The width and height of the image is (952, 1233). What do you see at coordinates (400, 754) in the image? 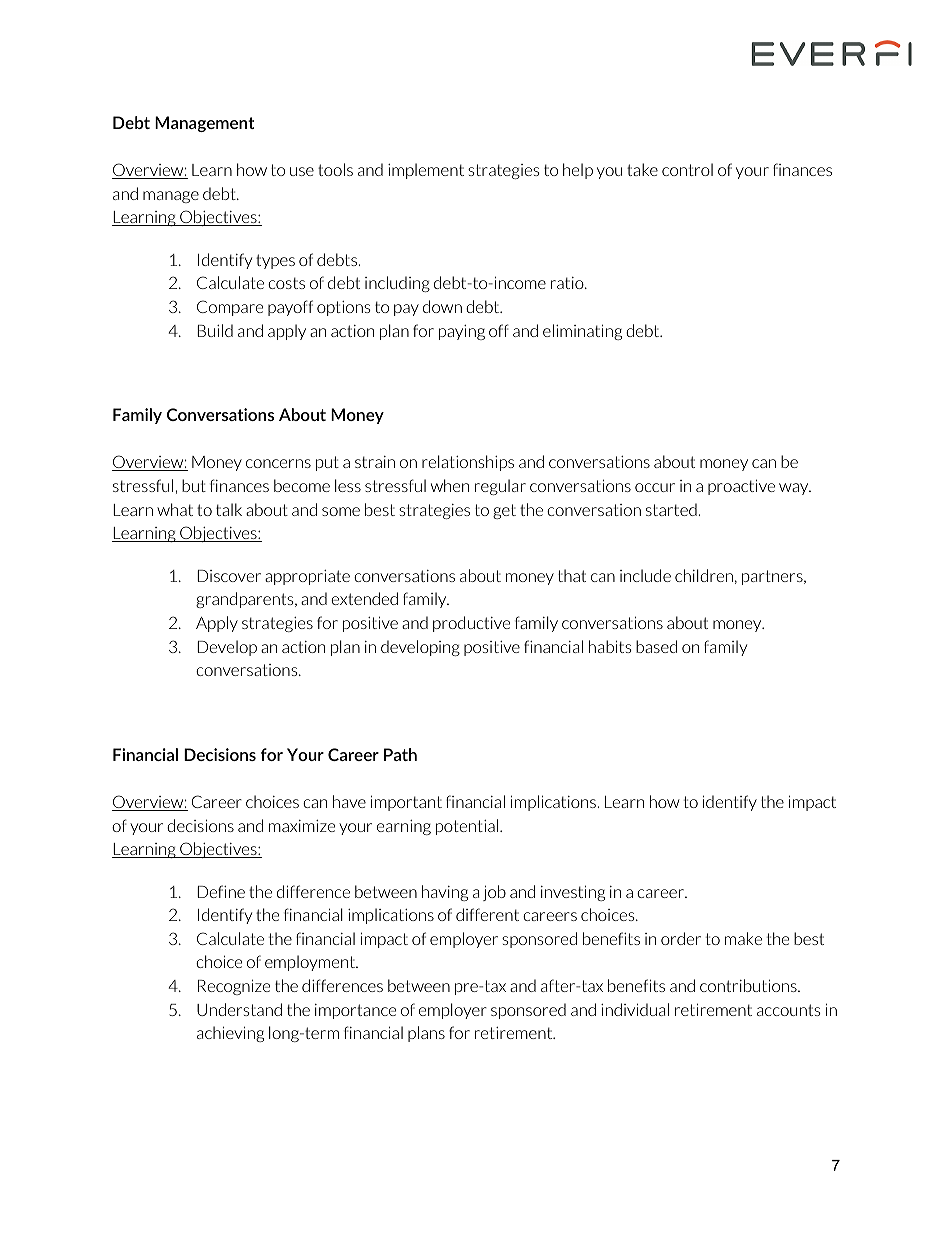
I see `Path` at bounding box center [400, 754].
